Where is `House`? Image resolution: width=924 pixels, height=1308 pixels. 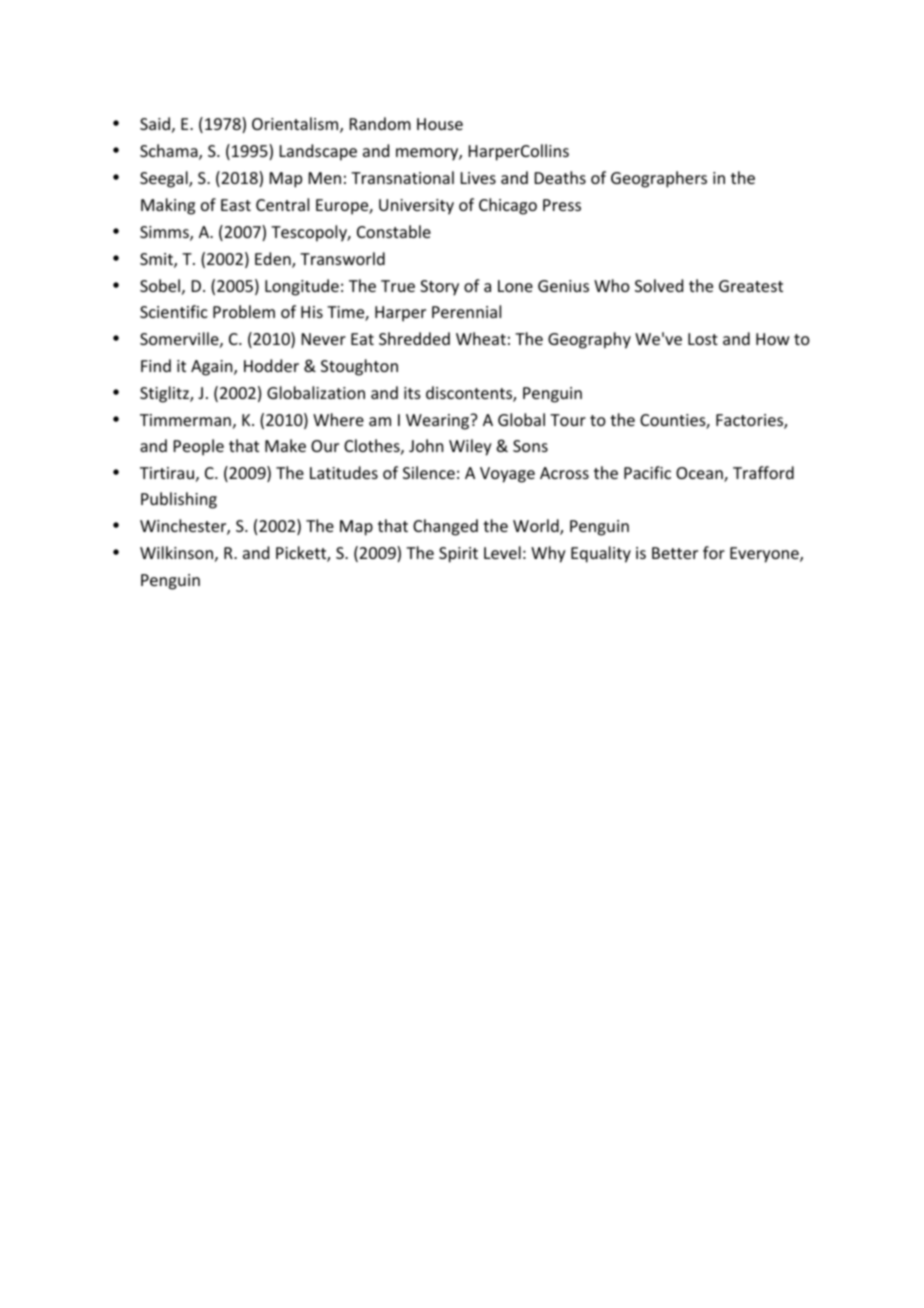 House is located at coordinates (440, 124).
